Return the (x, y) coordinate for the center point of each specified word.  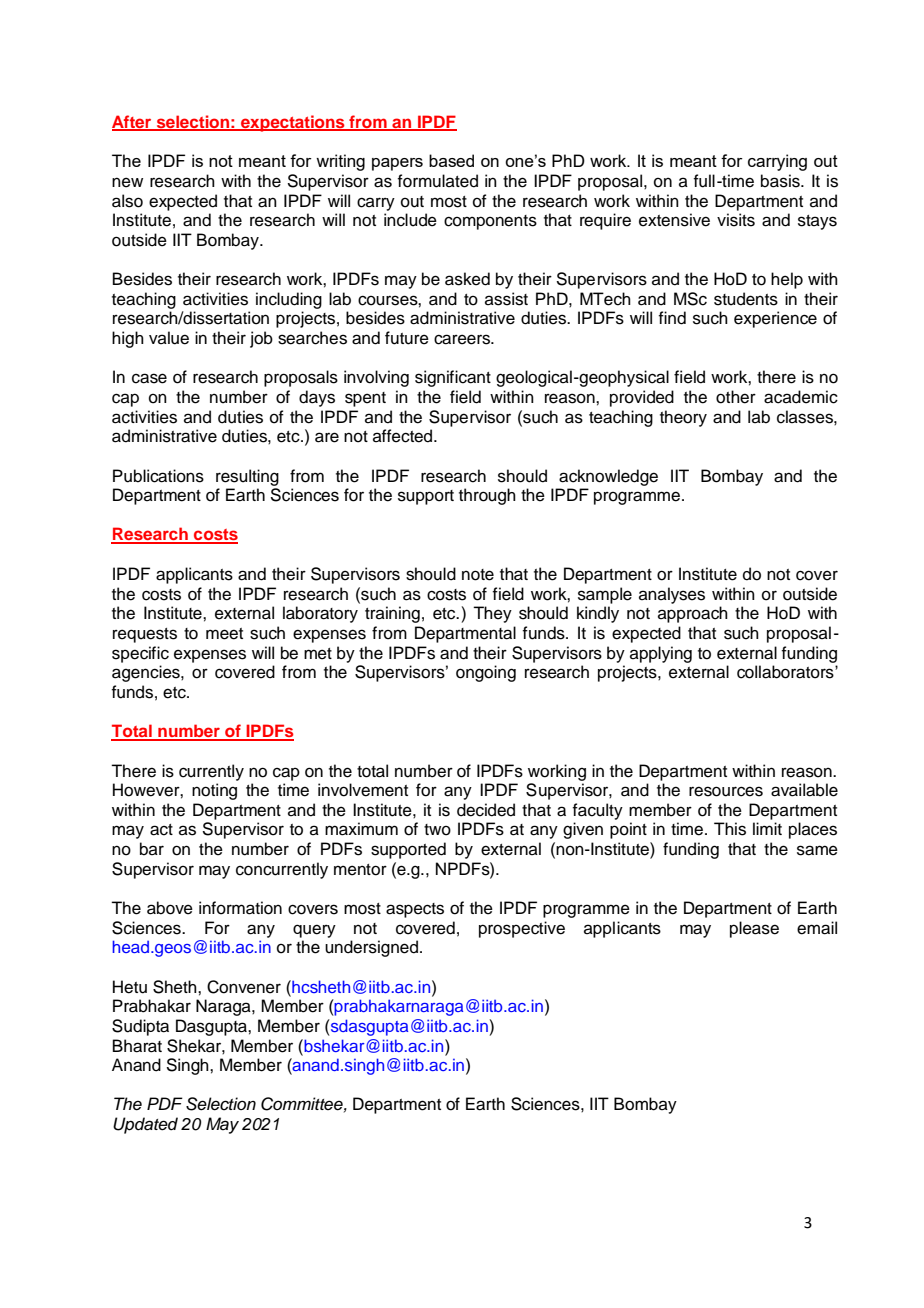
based (451, 160)
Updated (145, 1125)
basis (781, 181)
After (133, 122)
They (492, 614)
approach (693, 614)
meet (224, 634)
